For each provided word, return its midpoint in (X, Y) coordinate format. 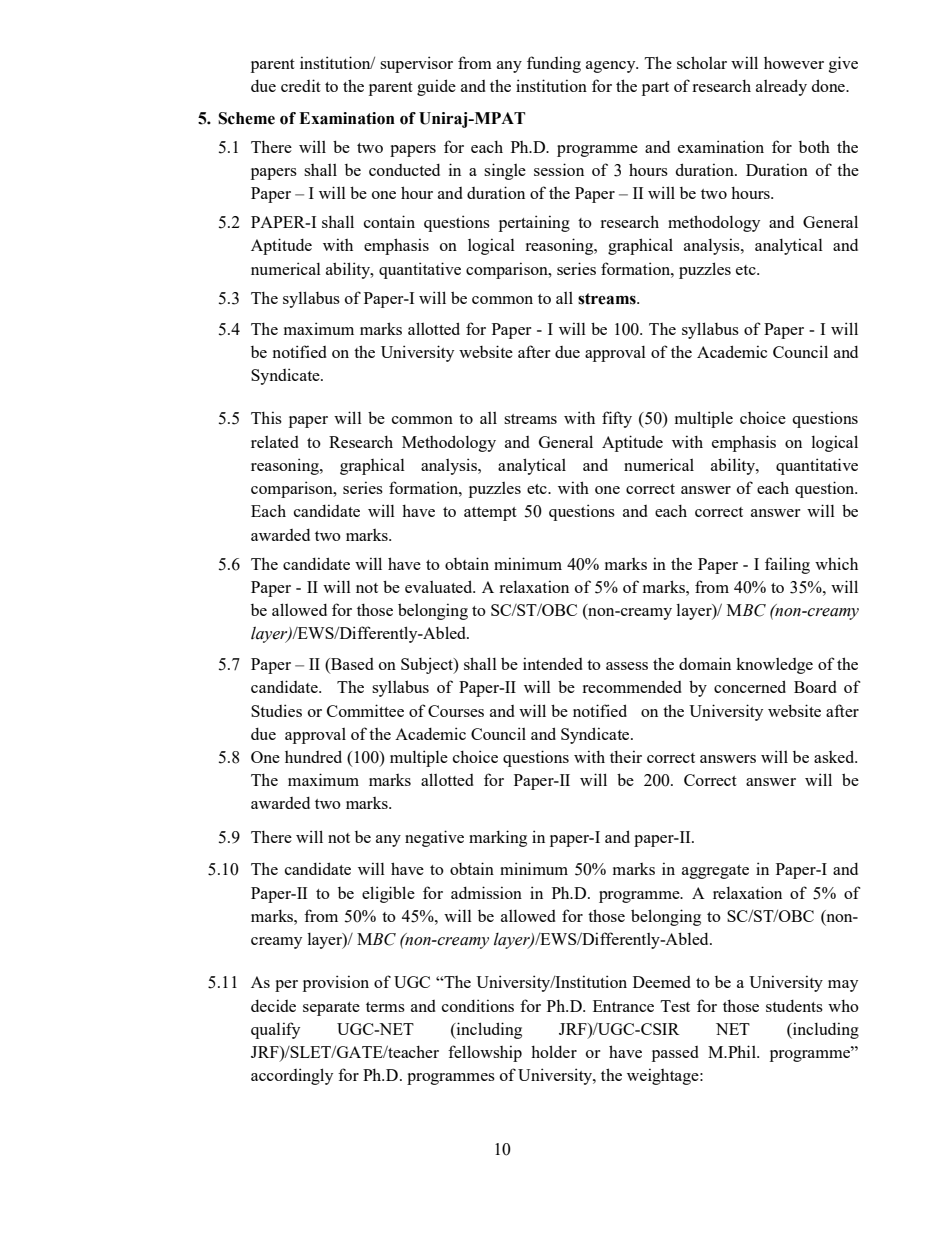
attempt (490, 514)
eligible (388, 894)
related (275, 442)
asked (835, 756)
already (781, 87)
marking (498, 838)
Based (351, 665)
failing (787, 565)
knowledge (774, 665)
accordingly (292, 1076)
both (814, 146)
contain (389, 221)
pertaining (534, 223)
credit (301, 85)
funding (554, 64)
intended (553, 663)
